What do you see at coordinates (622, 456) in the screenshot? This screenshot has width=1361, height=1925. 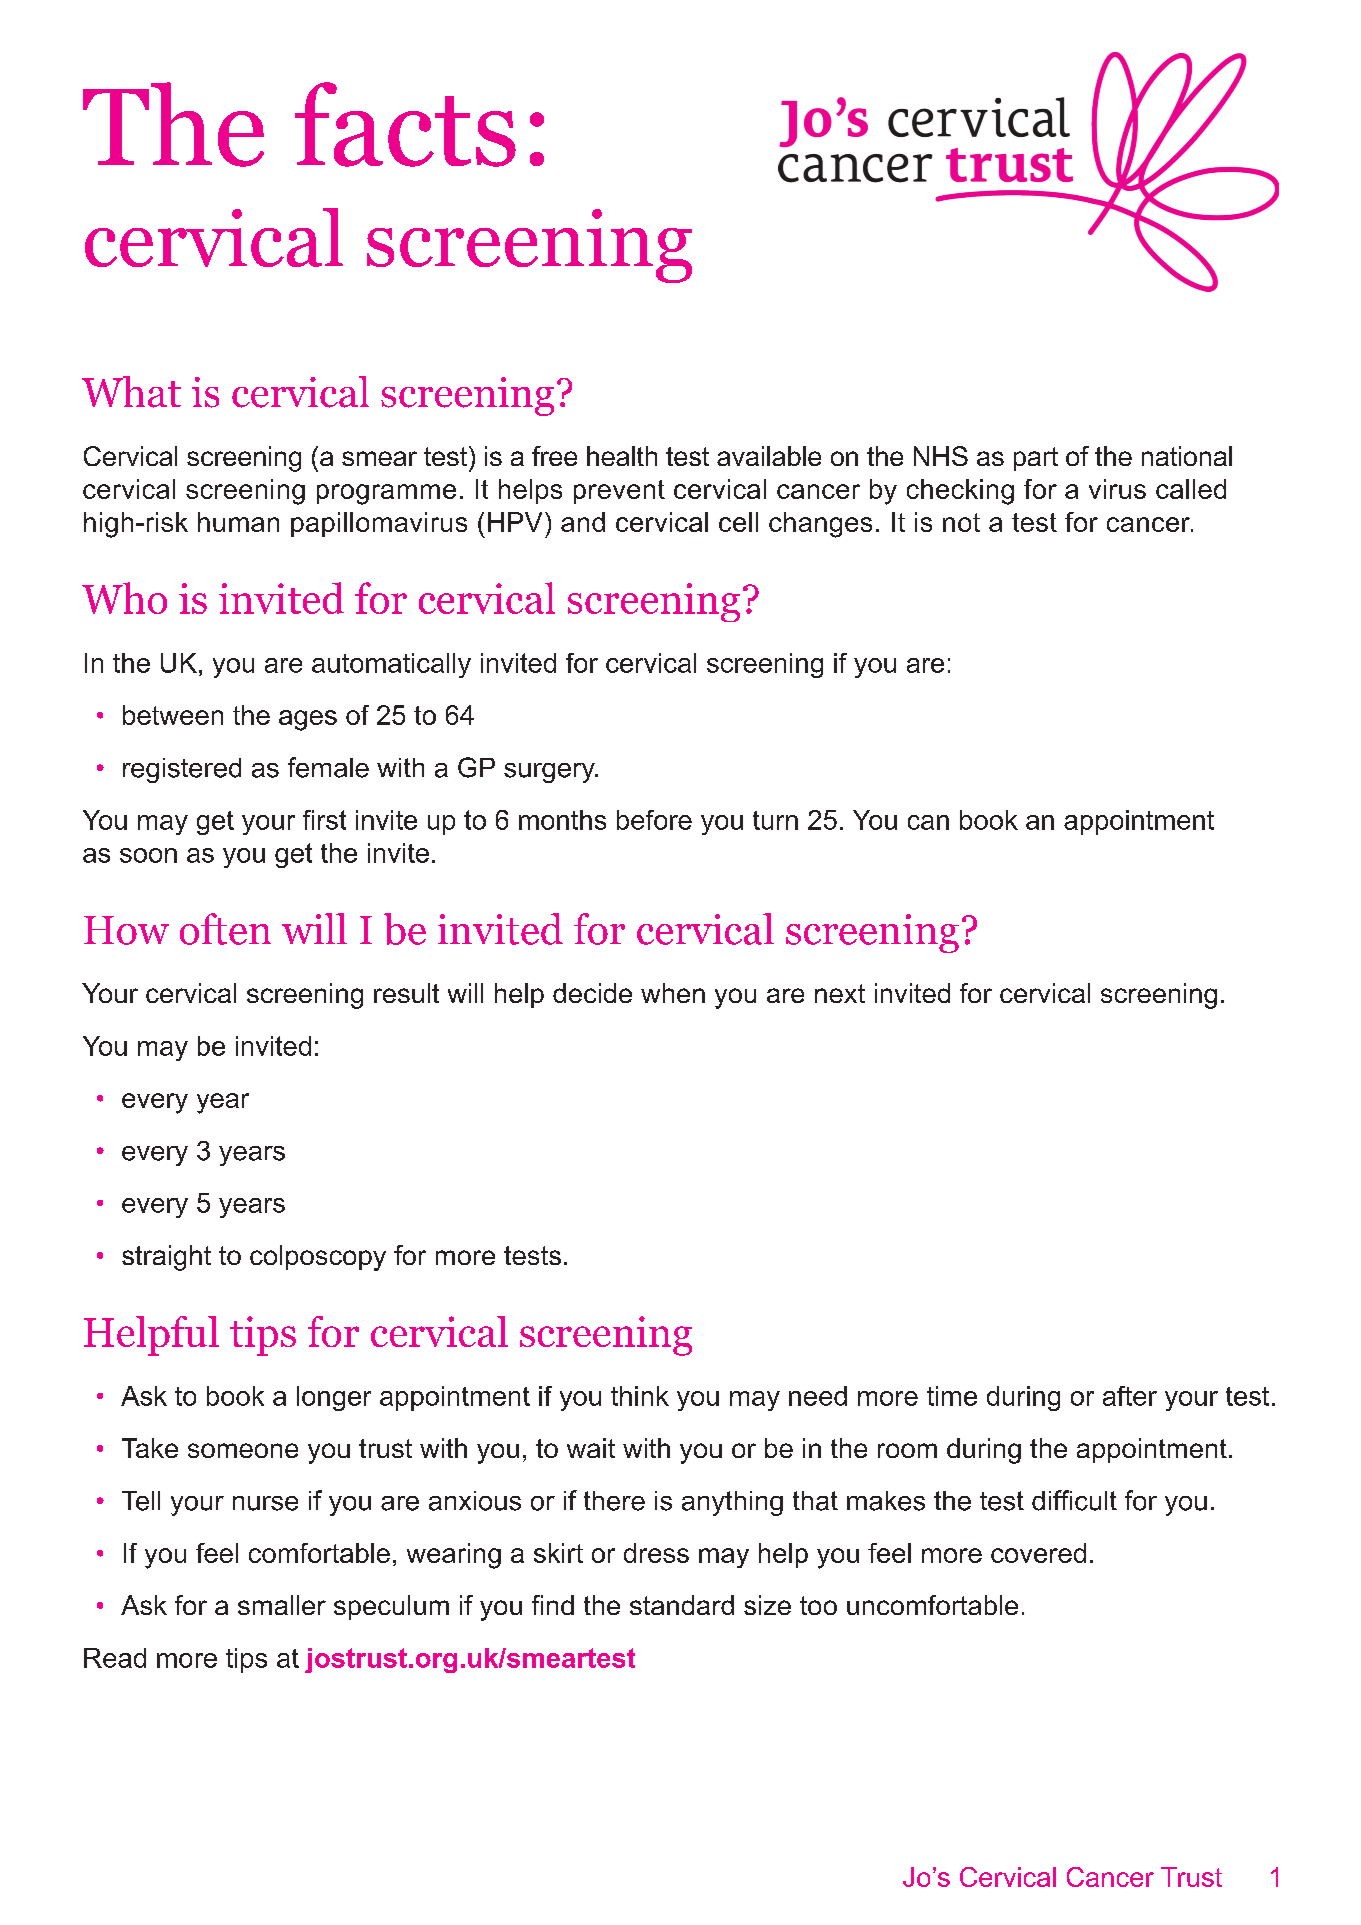 I see `health` at bounding box center [622, 456].
